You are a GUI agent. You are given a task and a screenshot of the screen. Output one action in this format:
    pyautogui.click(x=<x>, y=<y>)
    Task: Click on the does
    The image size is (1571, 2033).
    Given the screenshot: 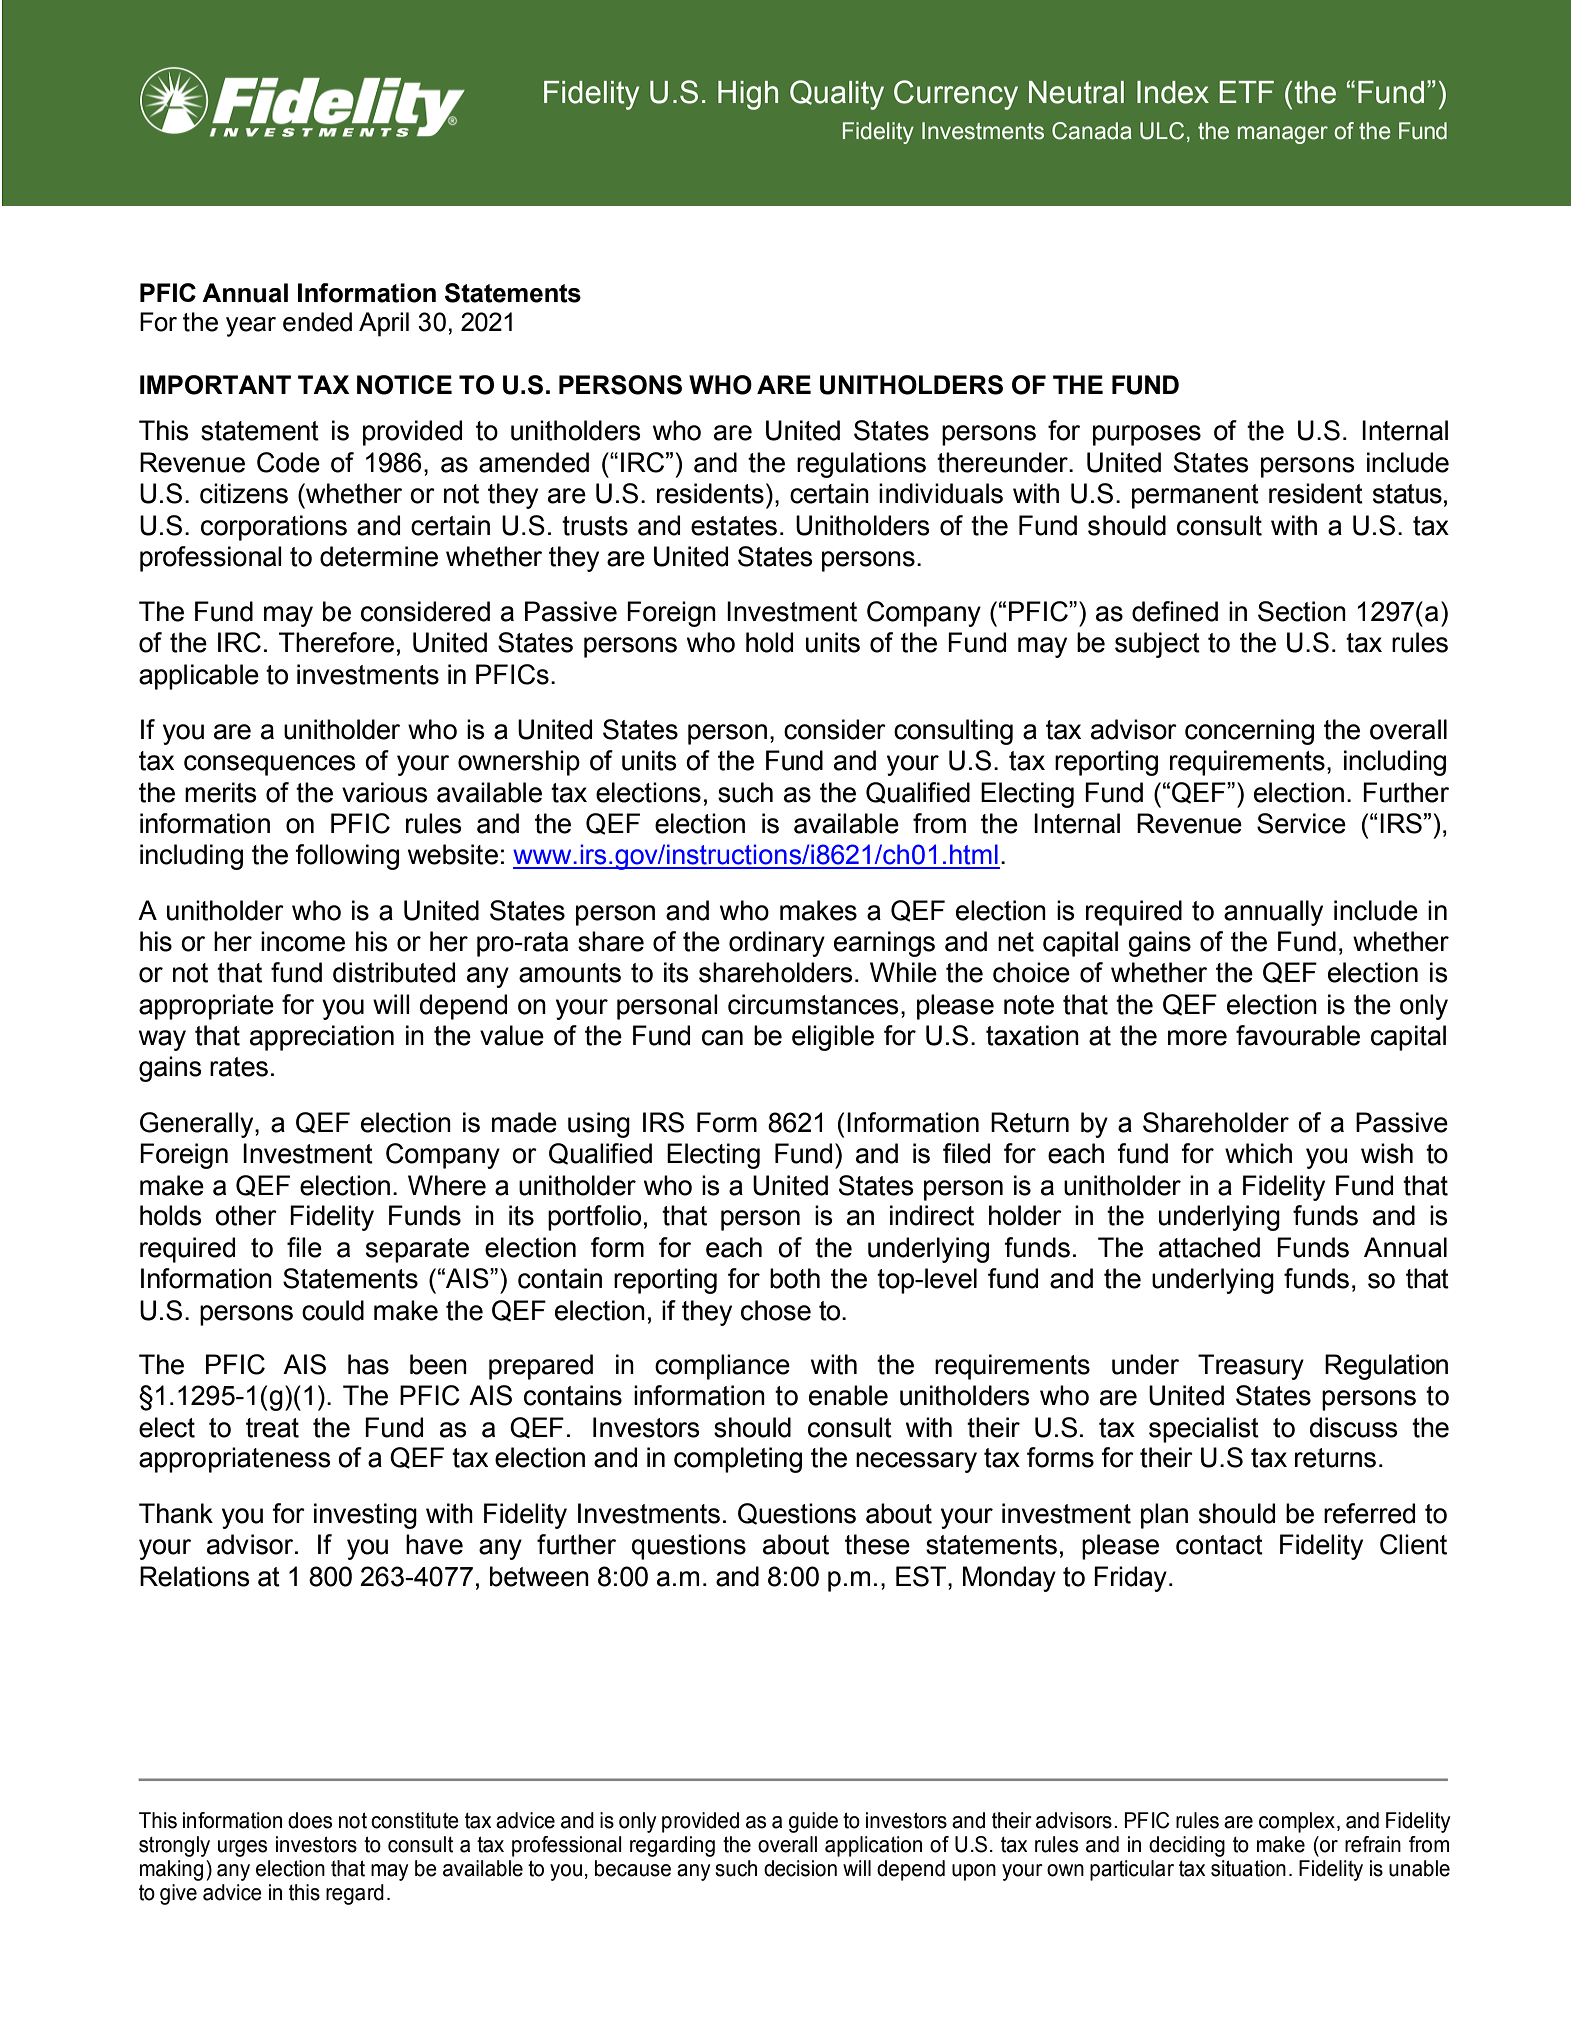 What is the action you would take?
    pyautogui.click(x=310, y=1820)
